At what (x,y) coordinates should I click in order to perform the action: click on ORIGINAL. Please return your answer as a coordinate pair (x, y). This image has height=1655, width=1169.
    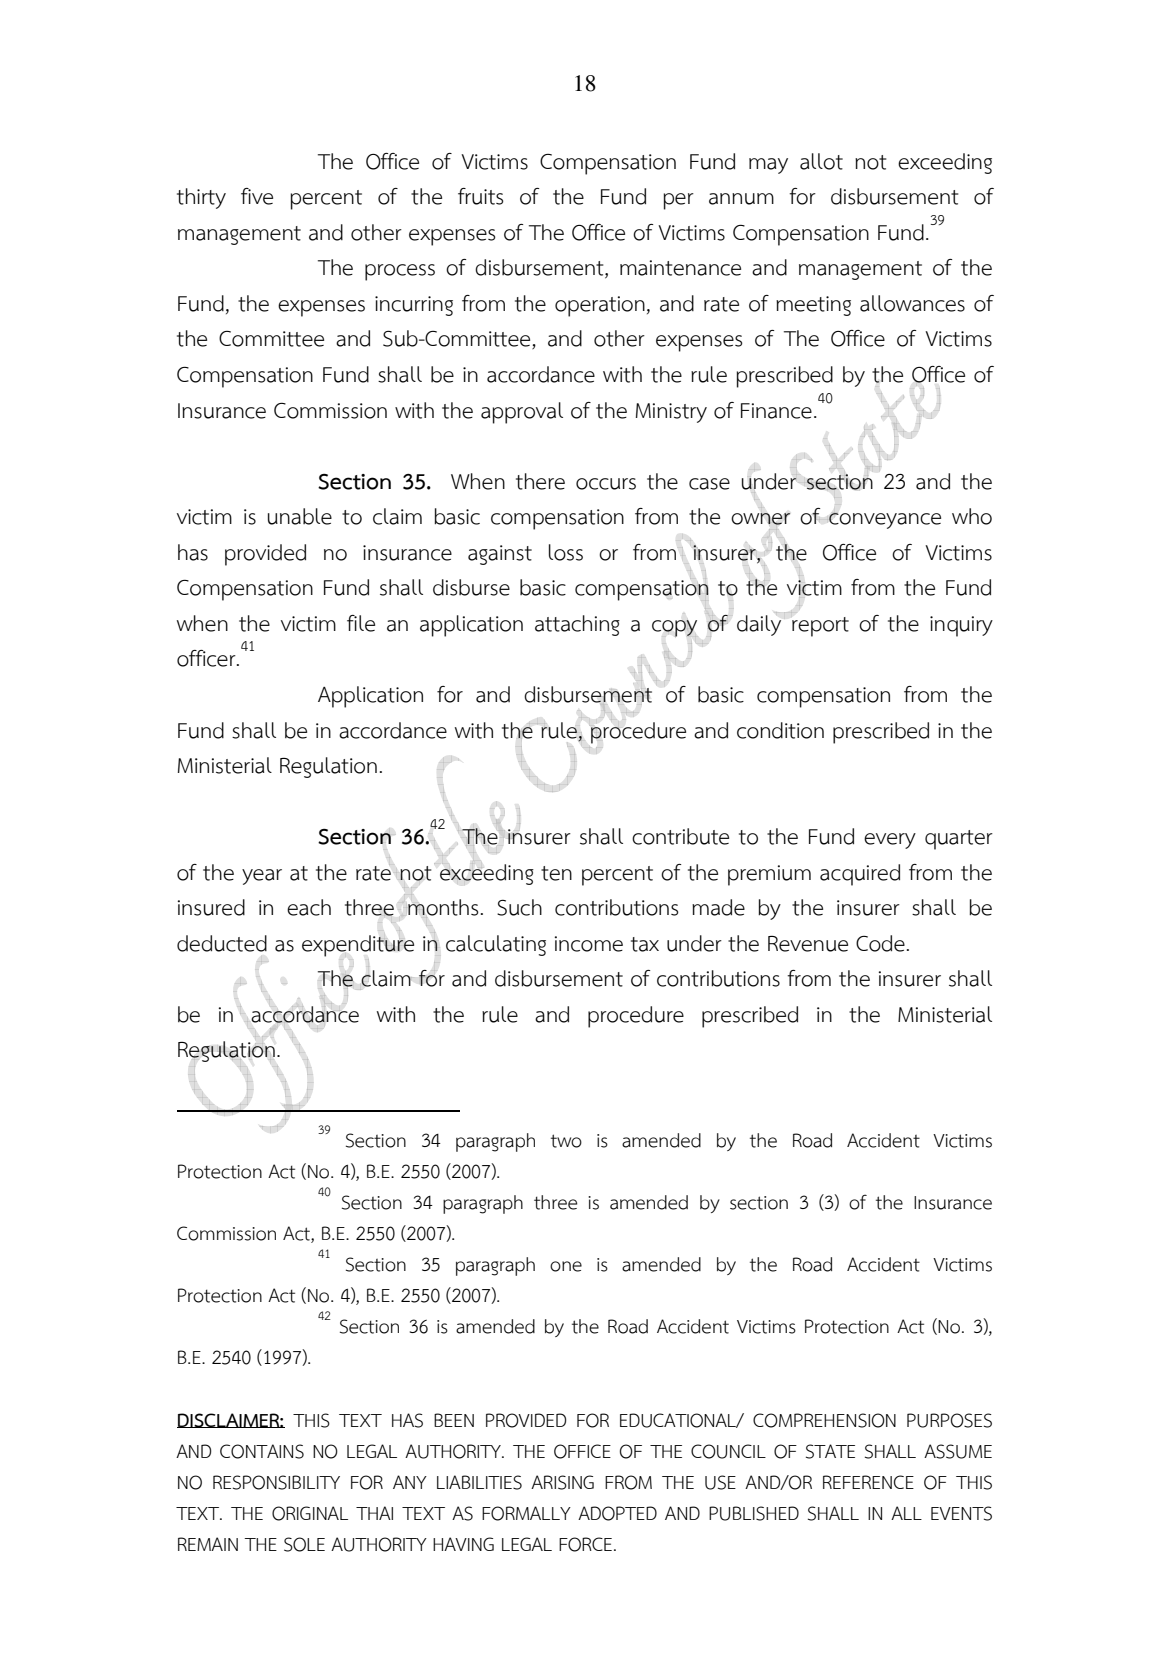
    Looking at the image, I should click on (310, 1513).
